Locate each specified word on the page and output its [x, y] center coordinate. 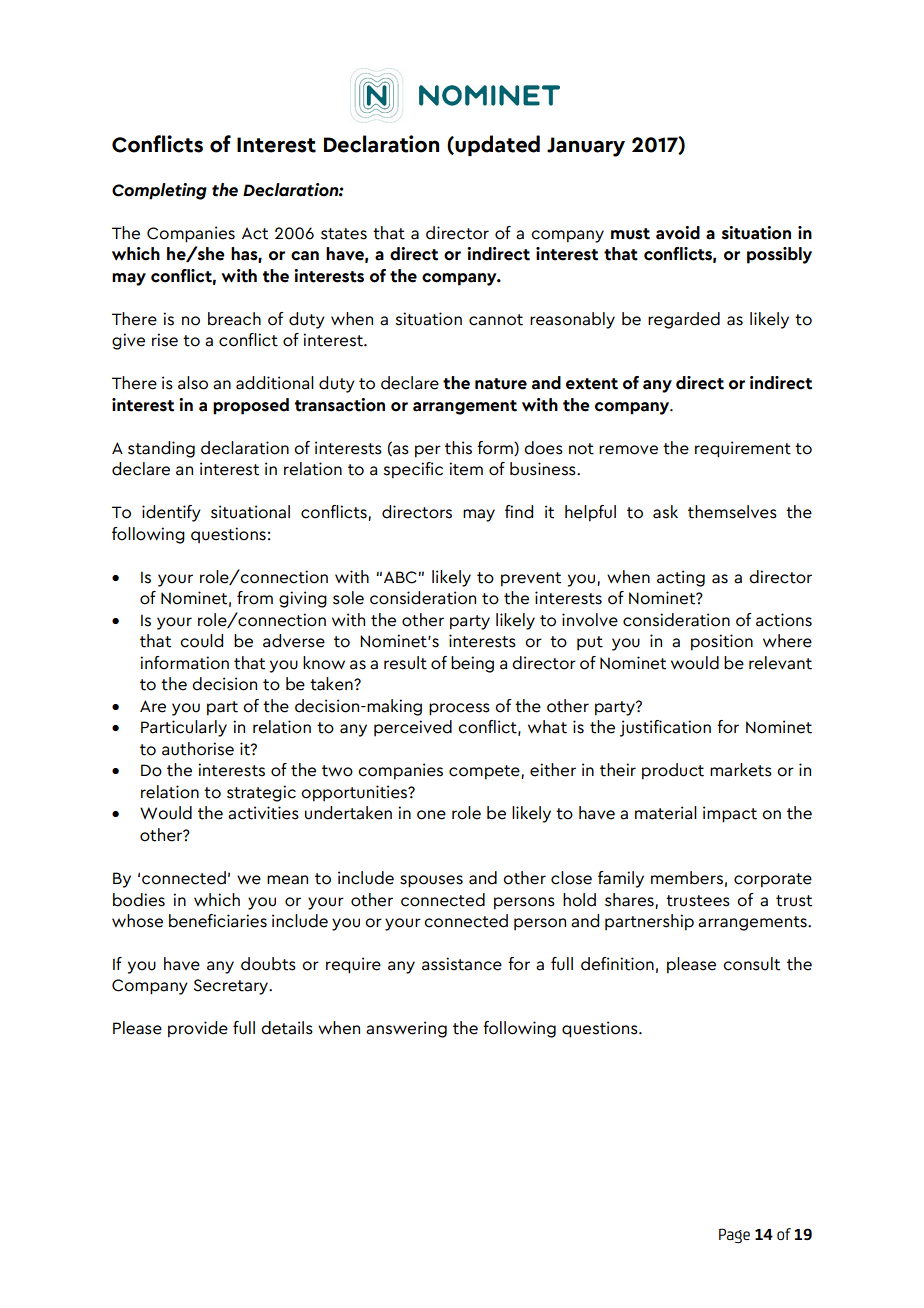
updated [496, 145]
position [722, 642]
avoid [678, 233]
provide [198, 1029]
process [459, 709]
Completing [159, 191]
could [201, 641]
